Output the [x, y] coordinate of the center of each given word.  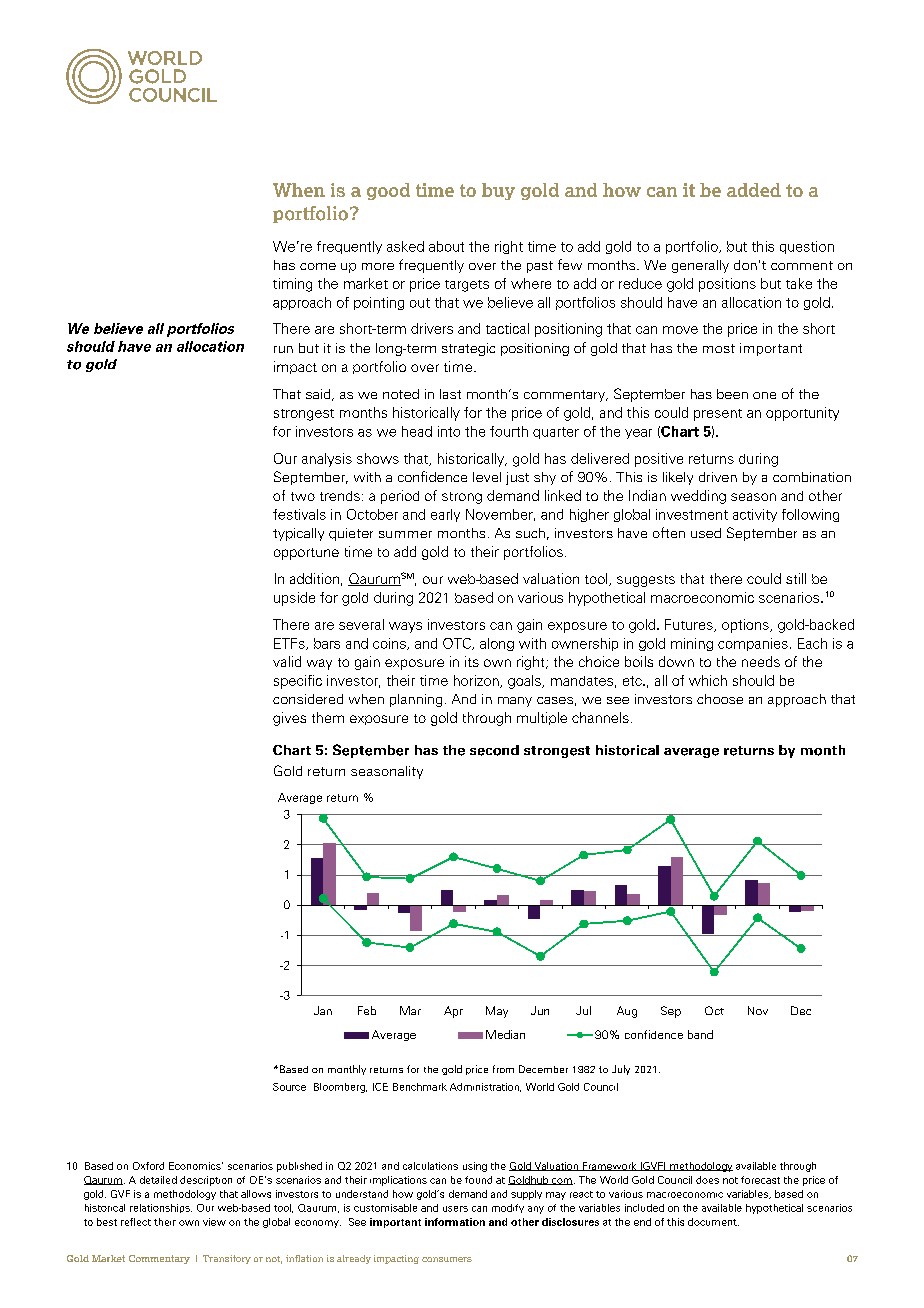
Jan [323, 1010]
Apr [453, 1012]
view [214, 1222]
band [700, 1034]
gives [289, 719]
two [303, 496]
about [446, 246]
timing [292, 285]
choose [720, 699]
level [487, 477]
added [754, 190]
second [494, 750]
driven [718, 477]
